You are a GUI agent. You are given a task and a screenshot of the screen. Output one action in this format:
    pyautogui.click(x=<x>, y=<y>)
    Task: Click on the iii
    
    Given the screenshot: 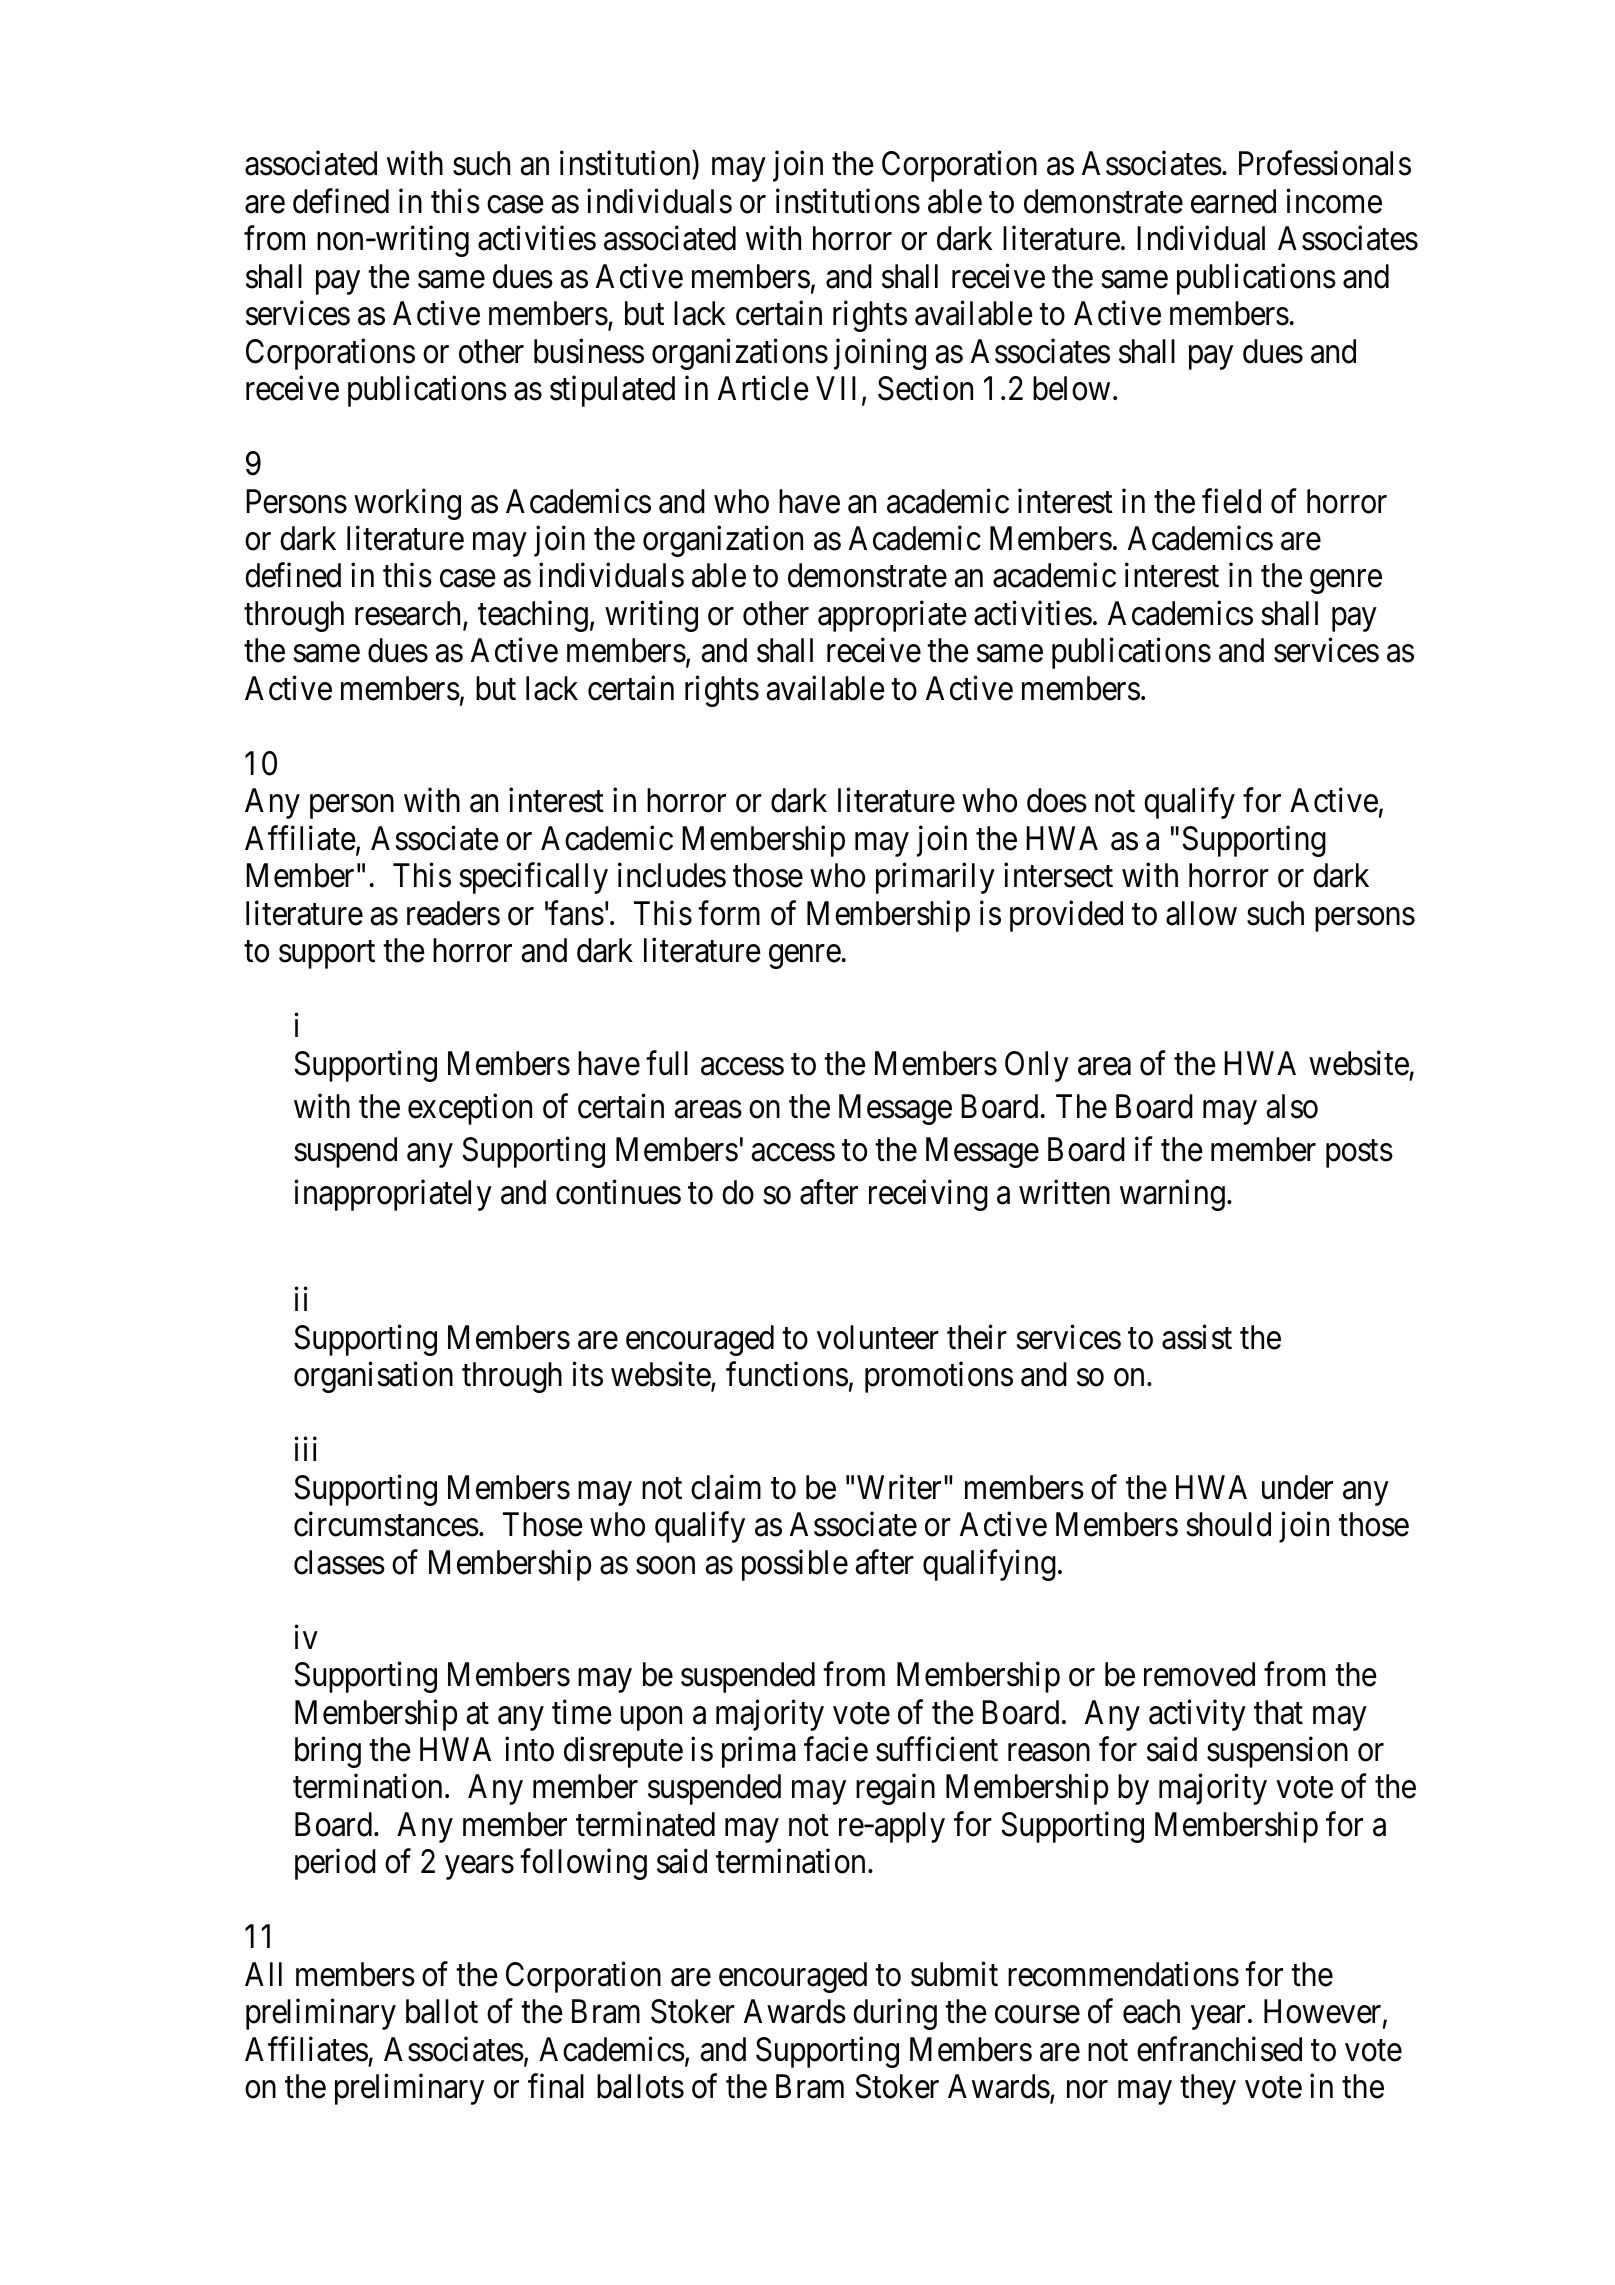 What is the action you would take?
    pyautogui.click(x=305, y=1449)
